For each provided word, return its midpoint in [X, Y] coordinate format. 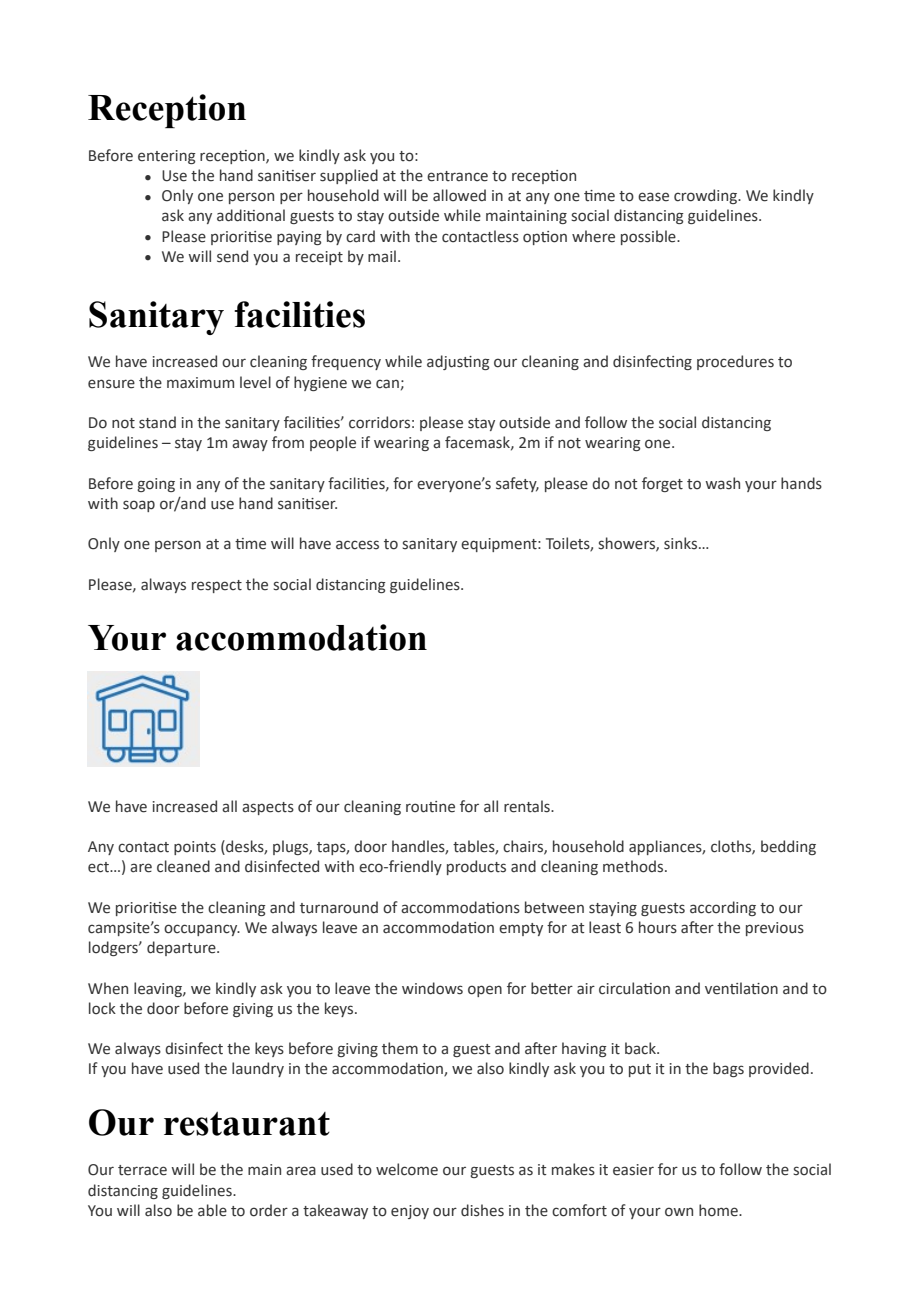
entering [167, 157]
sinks [682, 543]
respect [217, 586]
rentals [528, 806]
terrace [142, 1170]
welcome [407, 1169]
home [719, 1210]
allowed [459, 195]
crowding [707, 196]
